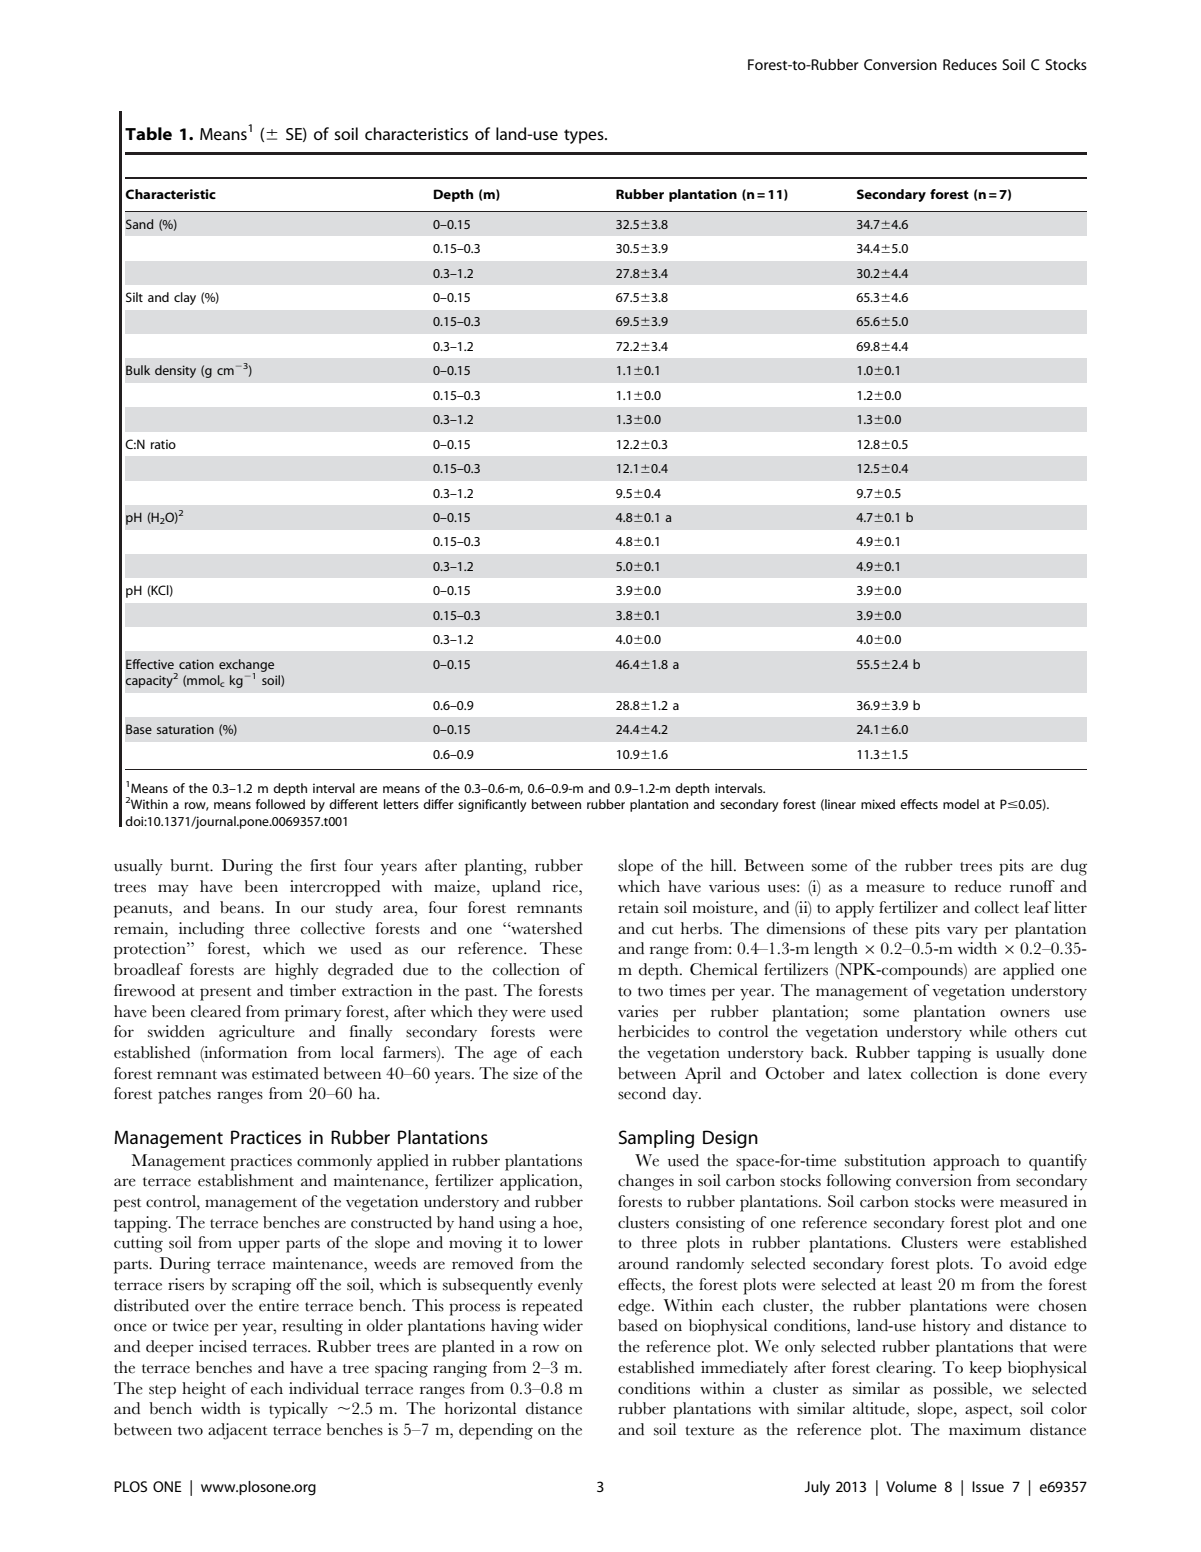 This screenshot has width=1201, height=1552. I want to click on depending, so click(496, 1431).
